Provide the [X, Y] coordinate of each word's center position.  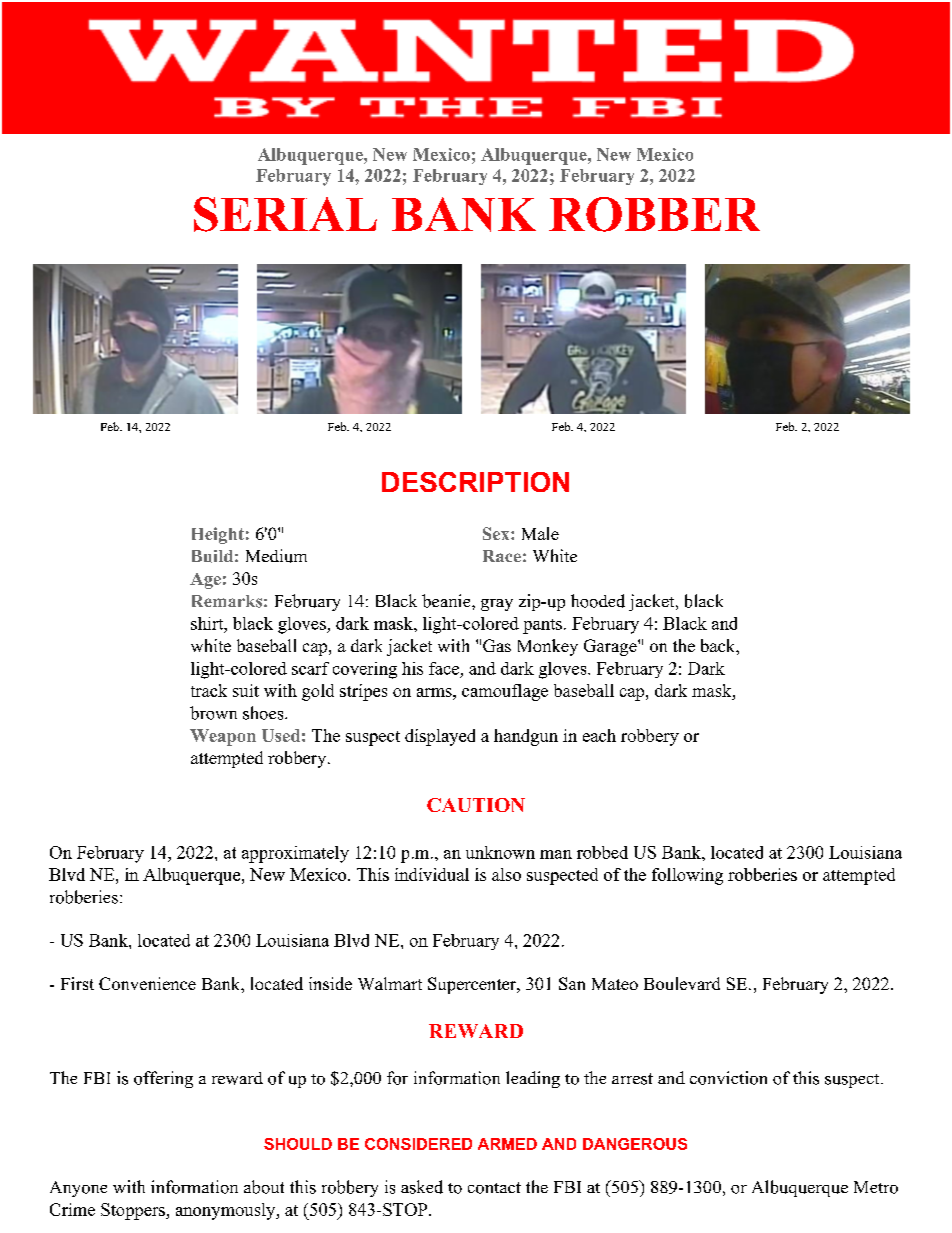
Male [540, 533]
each [599, 735]
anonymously [227, 1211]
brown [213, 713]
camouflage [505, 692]
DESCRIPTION [475, 482]
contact [494, 1188]
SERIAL [285, 214]
